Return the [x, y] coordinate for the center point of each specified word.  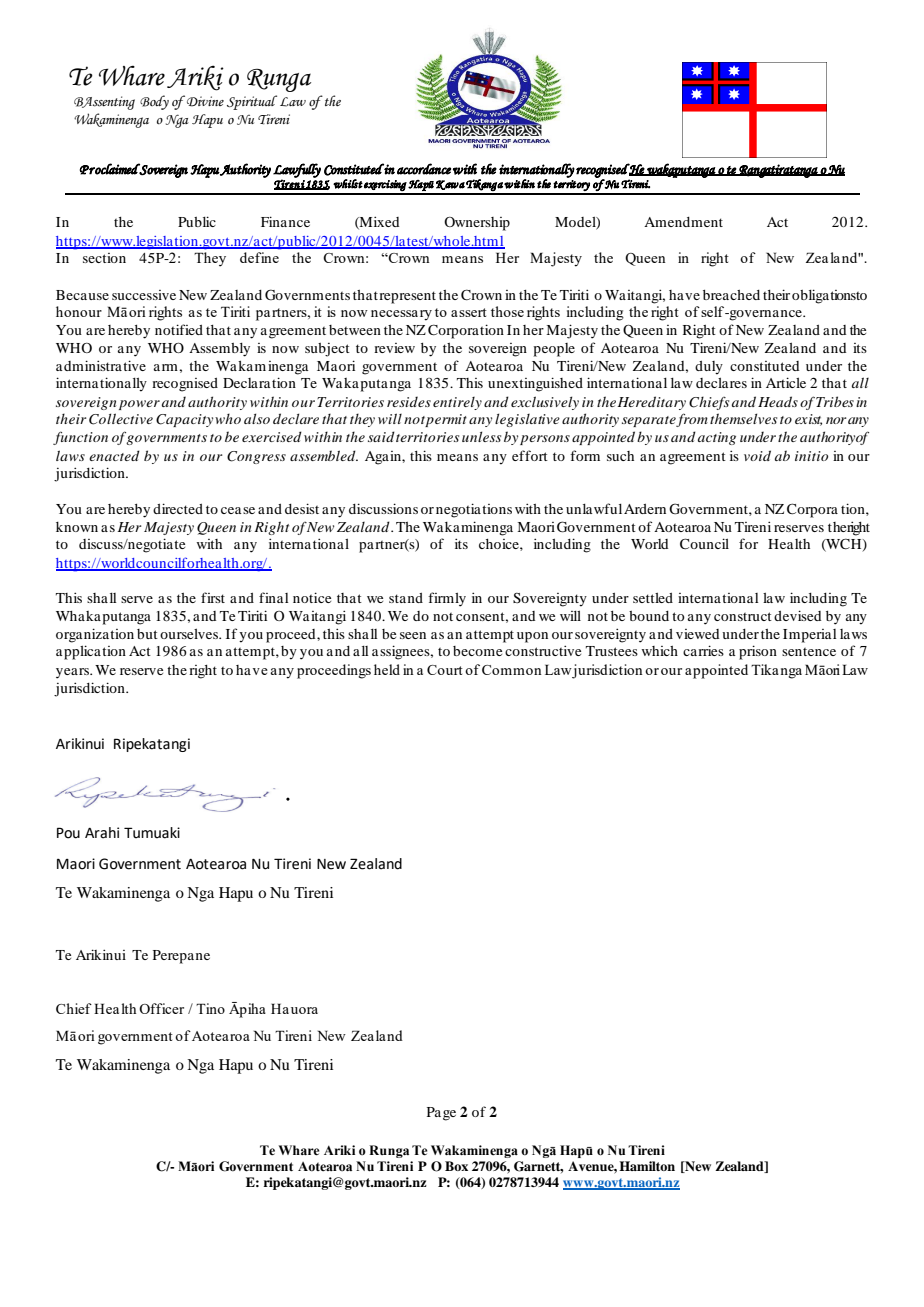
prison [758, 652]
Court [445, 670]
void [757, 455]
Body [154, 102]
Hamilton [647, 1166]
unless [481, 436]
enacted [114, 455]
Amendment [683, 222]
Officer [161, 1008]
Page [441, 1114]
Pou [68, 833]
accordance [424, 169]
